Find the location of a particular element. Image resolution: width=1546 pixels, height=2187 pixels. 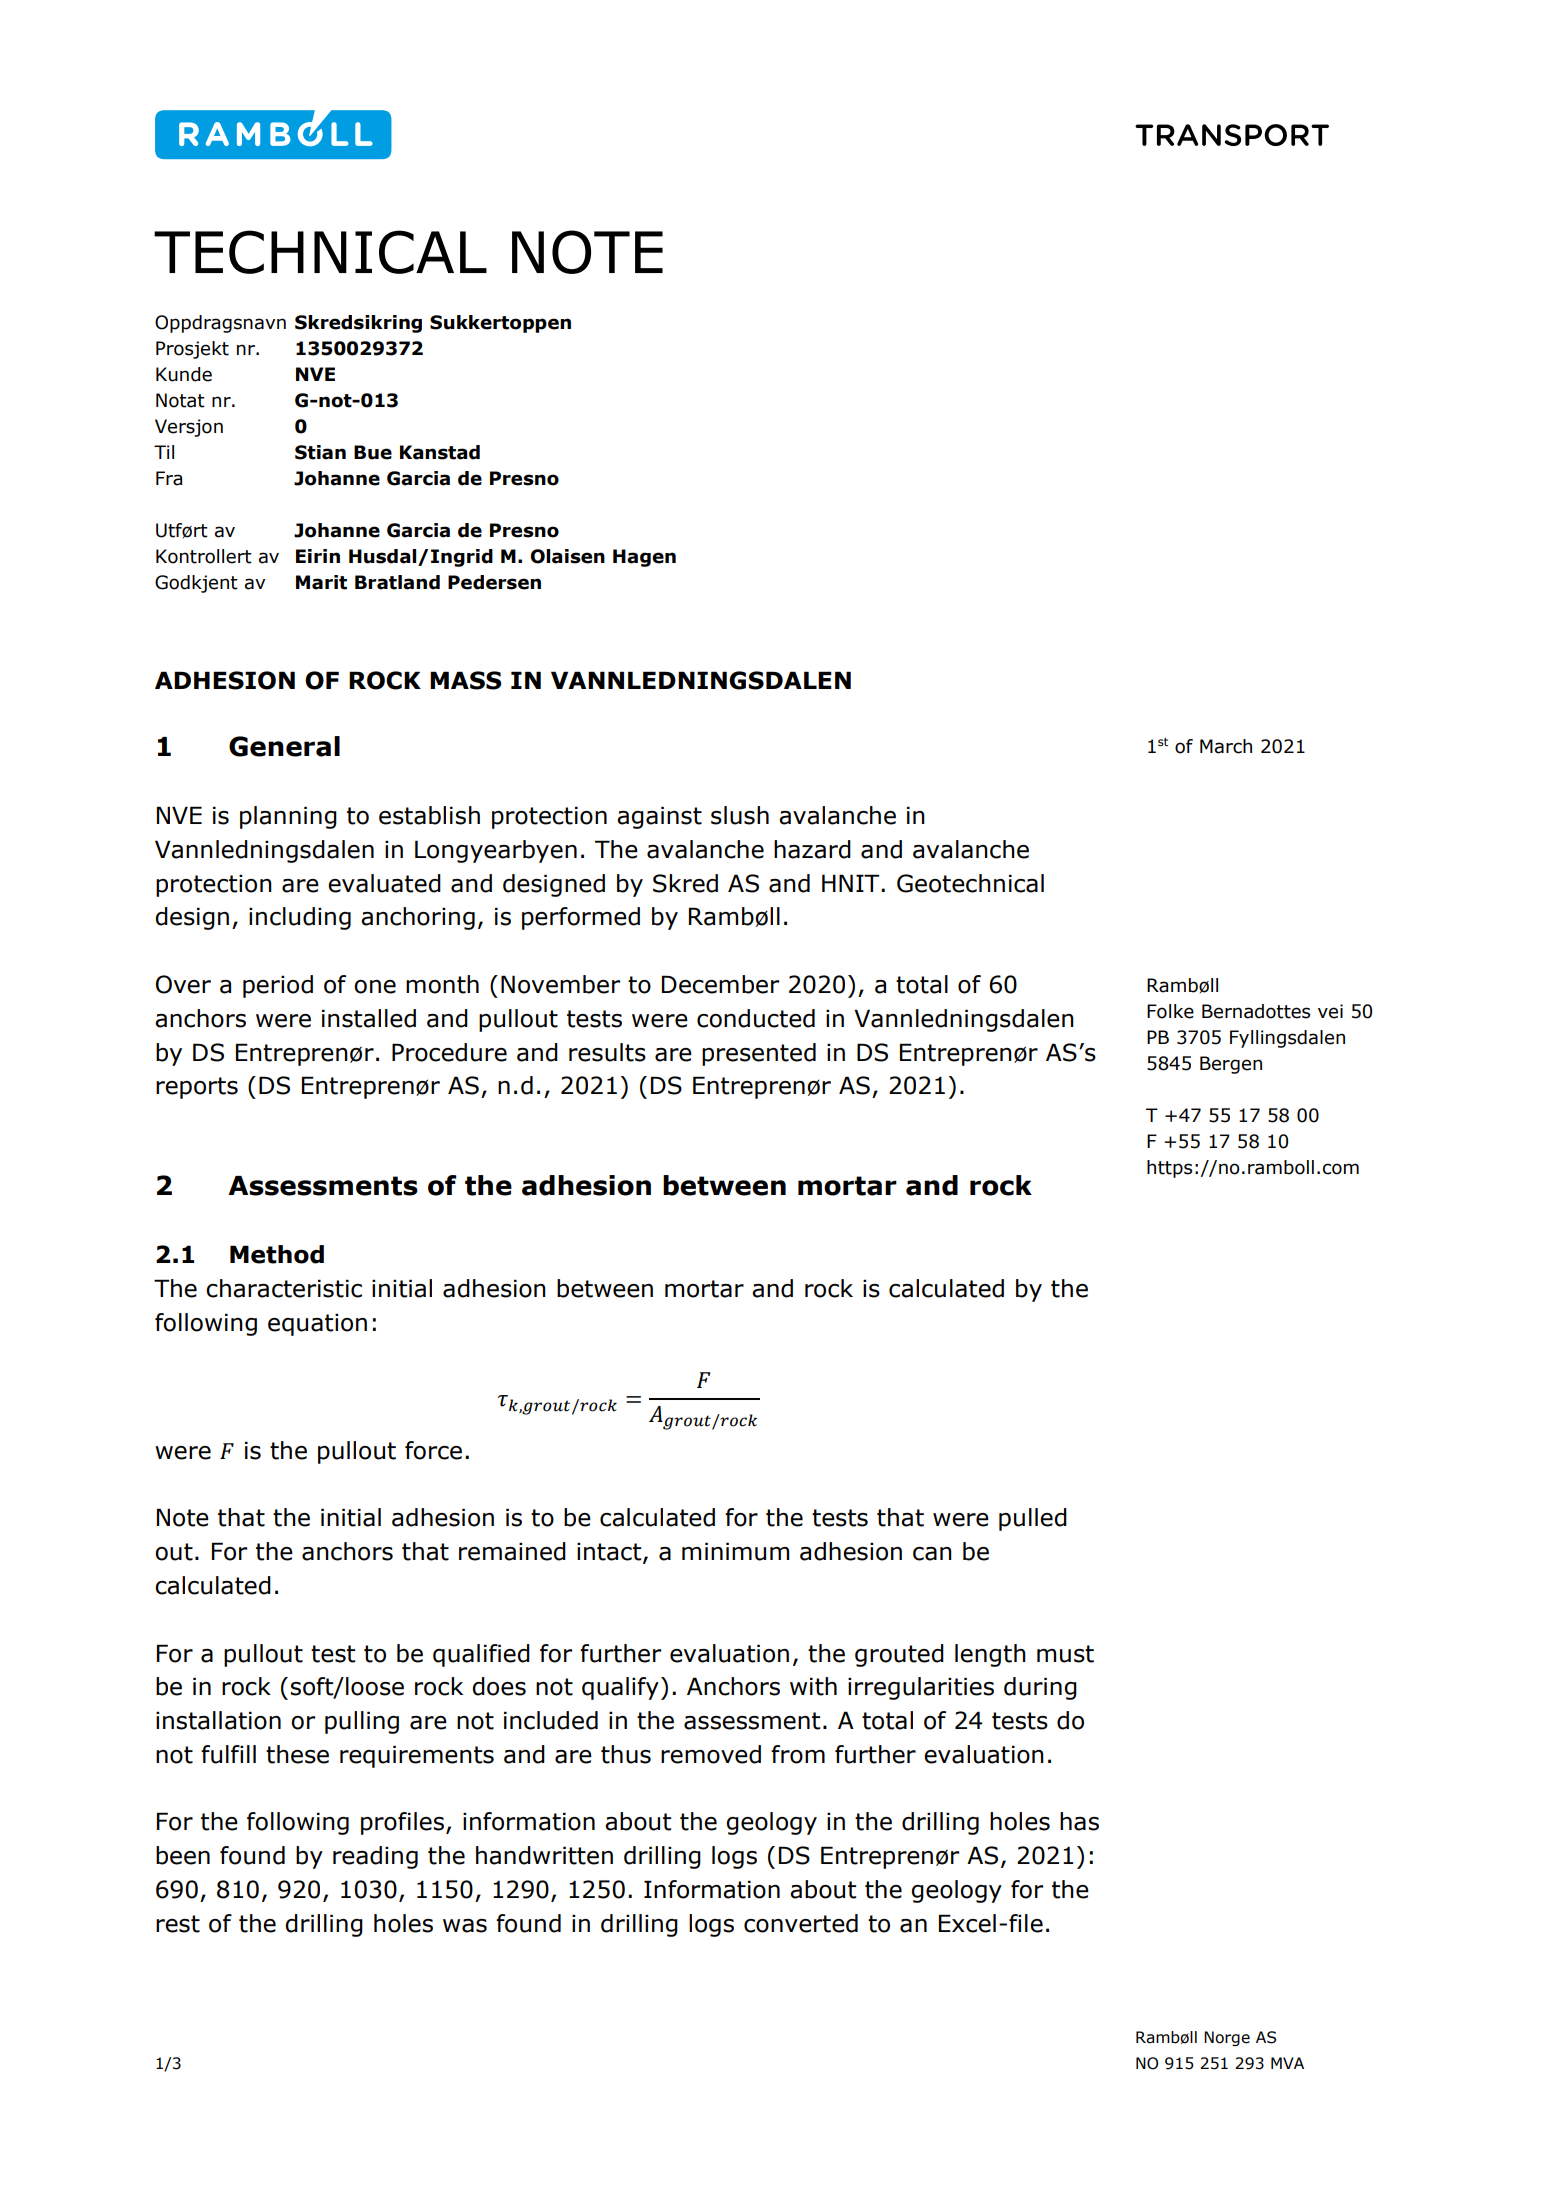

March is located at coordinates (1226, 746).
